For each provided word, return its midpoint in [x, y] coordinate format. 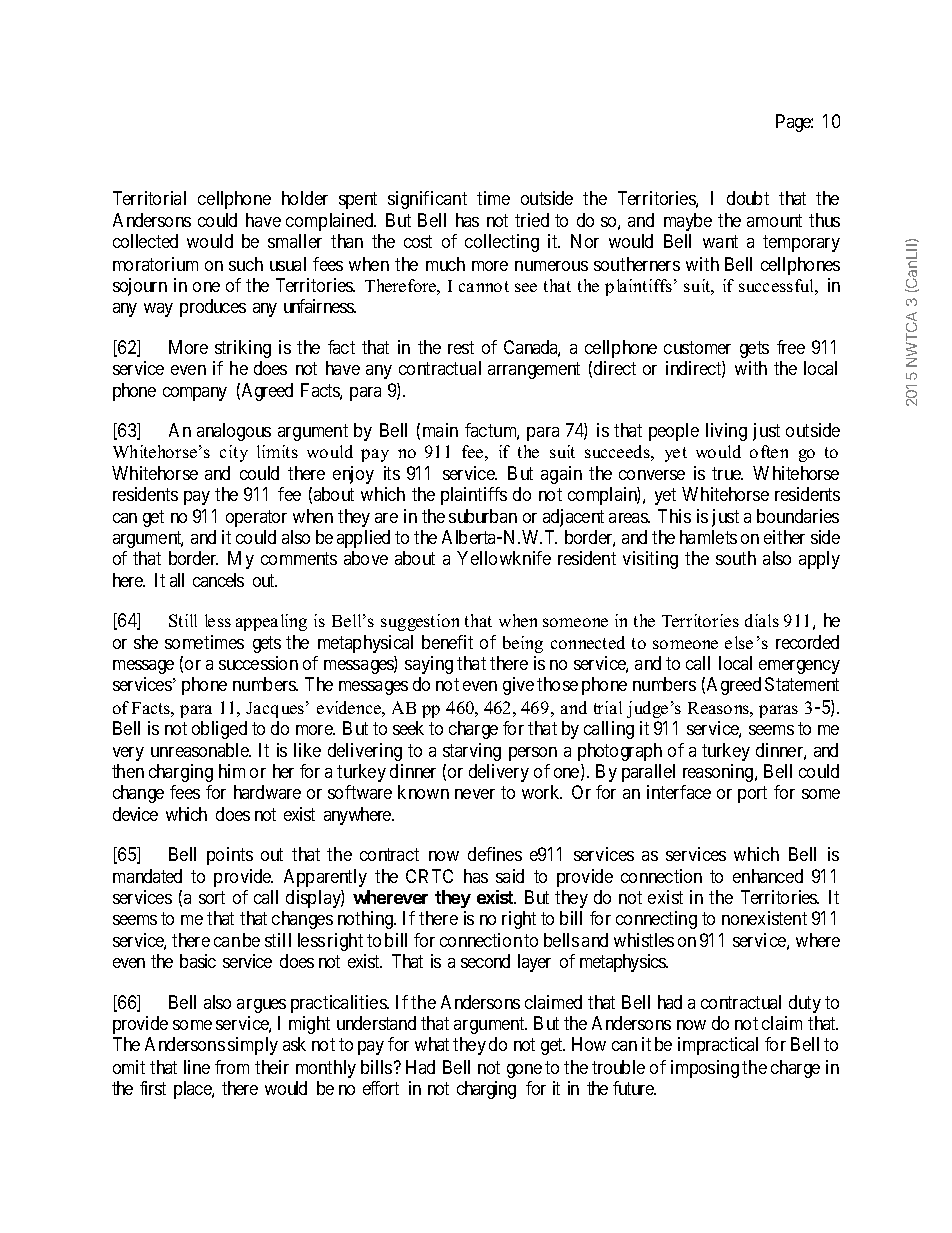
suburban [483, 516]
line [197, 1067]
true [727, 473]
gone [524, 1071]
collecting [502, 243]
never [475, 794]
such [246, 264]
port [752, 794]
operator [256, 518]
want [720, 242]
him [232, 771]
